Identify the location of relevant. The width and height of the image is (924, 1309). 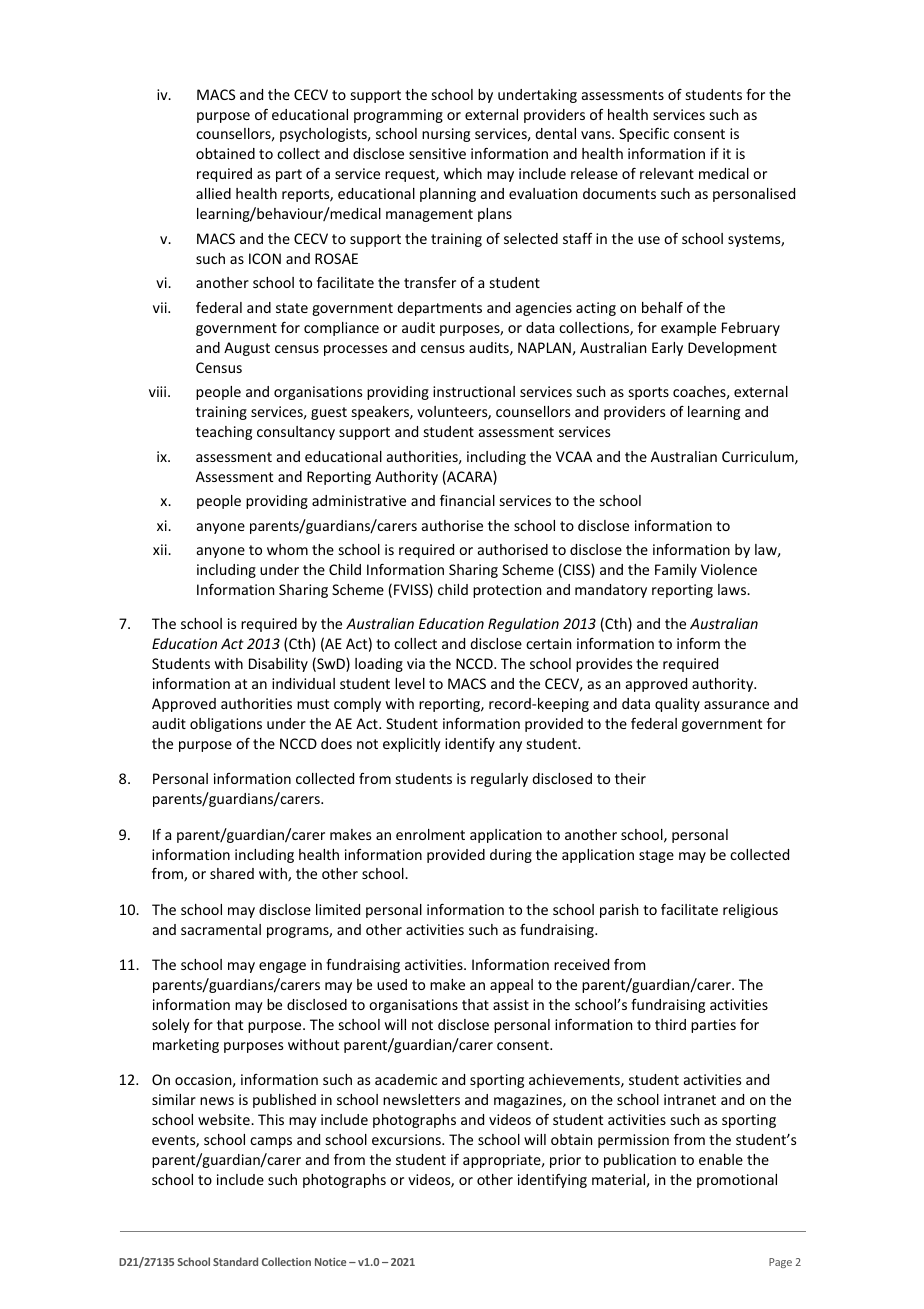
(667, 173).
